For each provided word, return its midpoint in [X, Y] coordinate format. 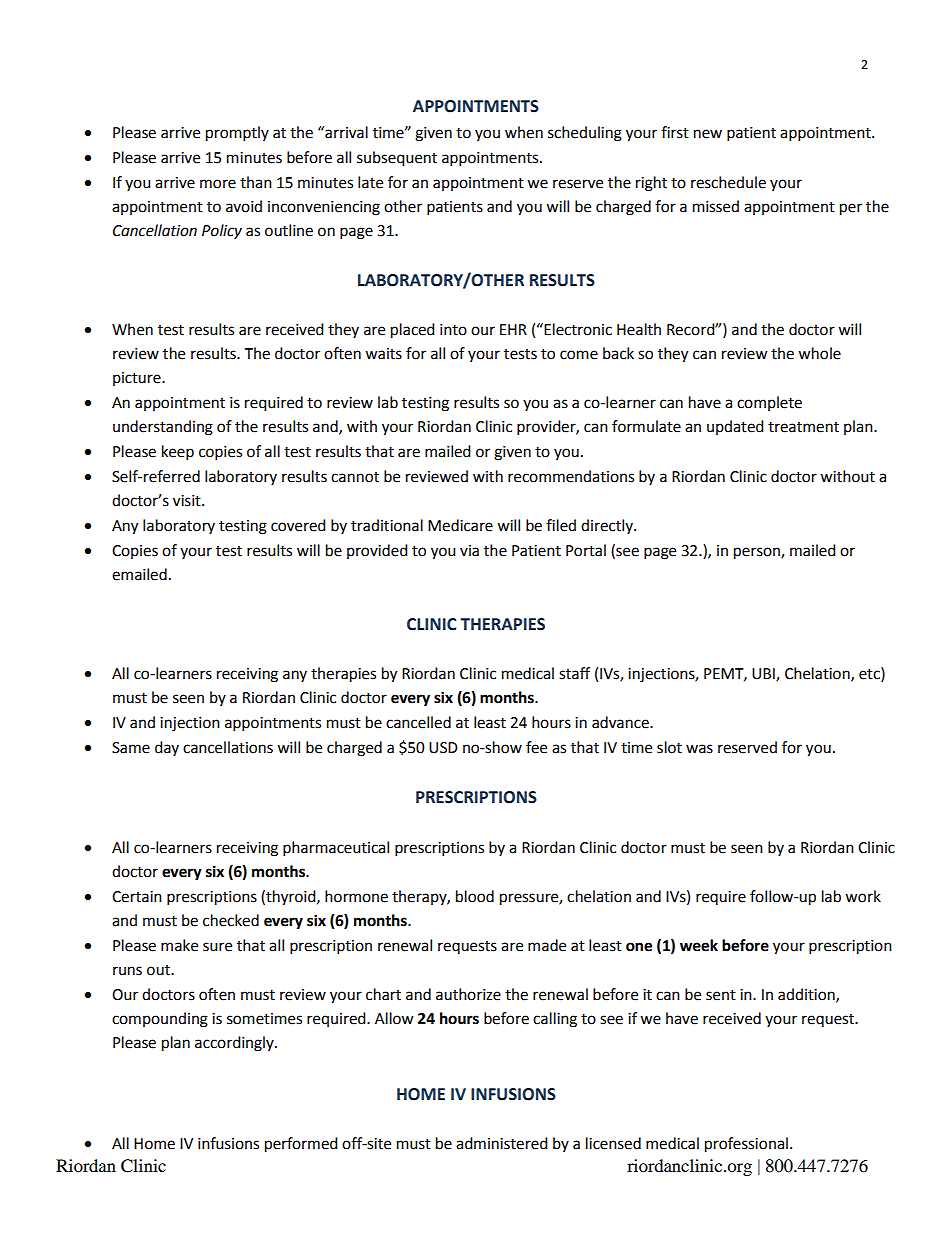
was [699, 749]
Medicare [460, 525]
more [218, 184]
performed [301, 1145]
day [167, 748]
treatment [803, 427]
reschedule [728, 182]
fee [536, 747]
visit [188, 501]
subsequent [397, 159]
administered [502, 1143]
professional [746, 1145]
